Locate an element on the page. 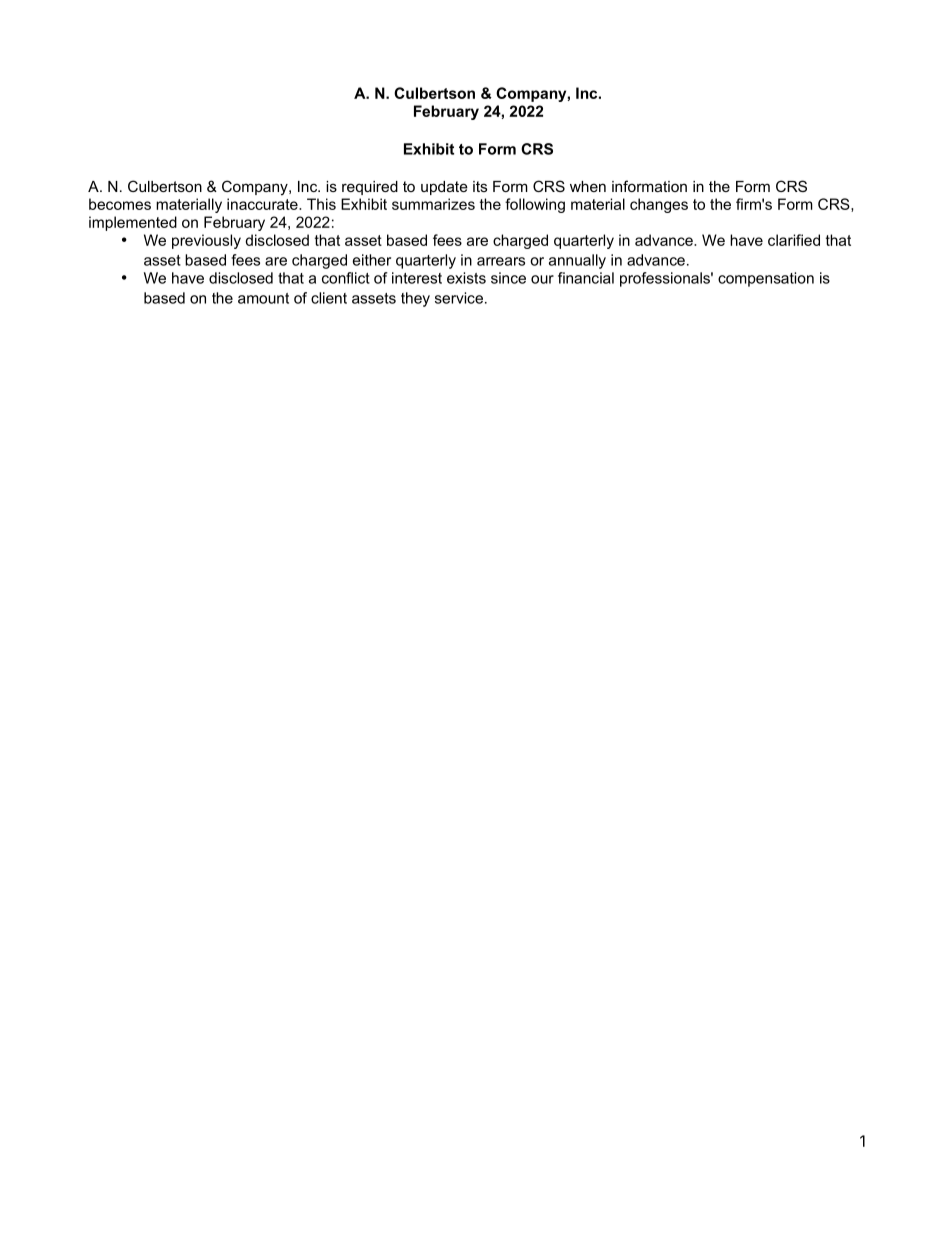 The image size is (952, 1233). arrears is located at coordinates (501, 261).
